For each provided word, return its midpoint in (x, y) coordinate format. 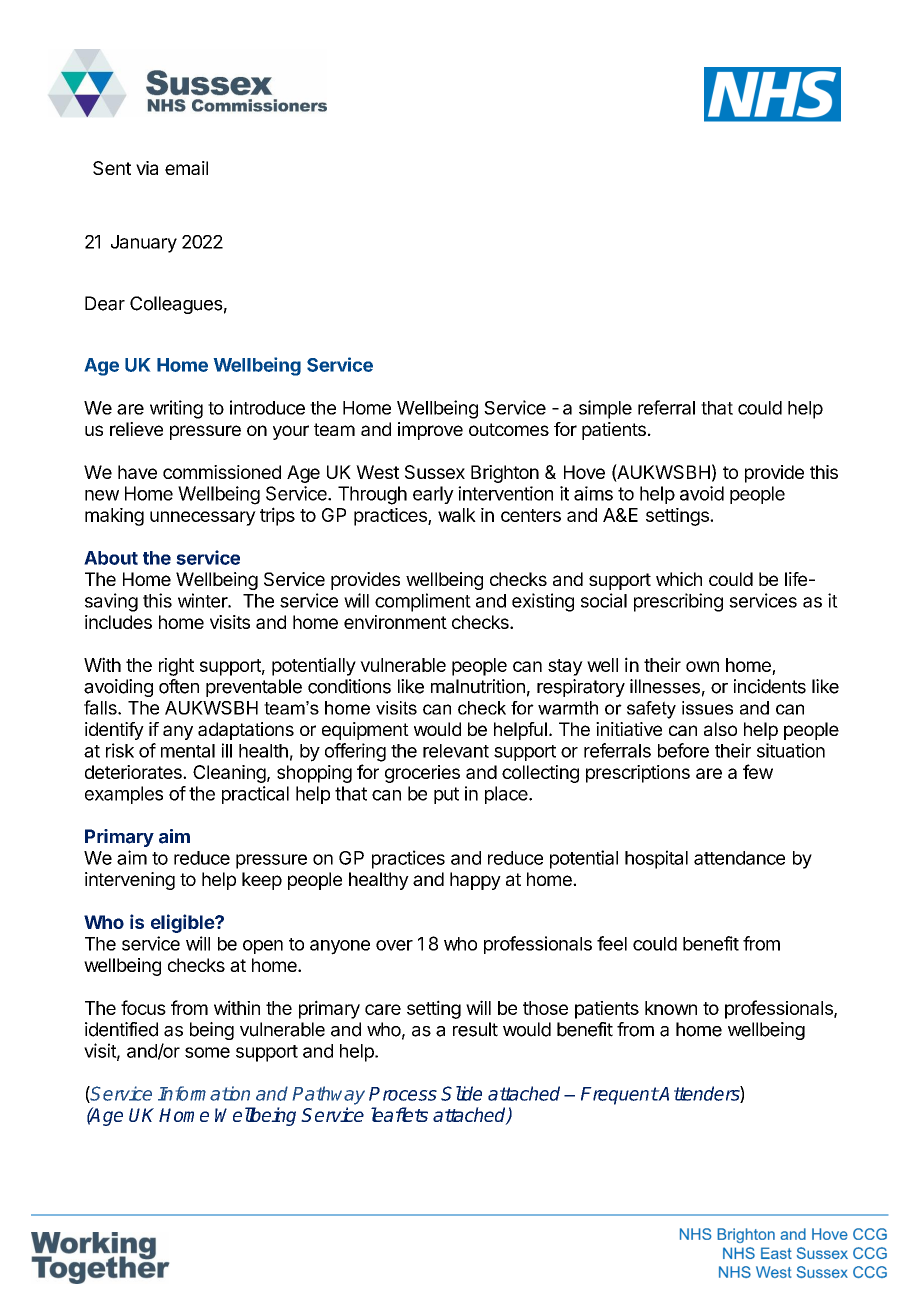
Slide (461, 1093)
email (186, 168)
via (147, 168)
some (207, 1052)
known (671, 1008)
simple (605, 409)
